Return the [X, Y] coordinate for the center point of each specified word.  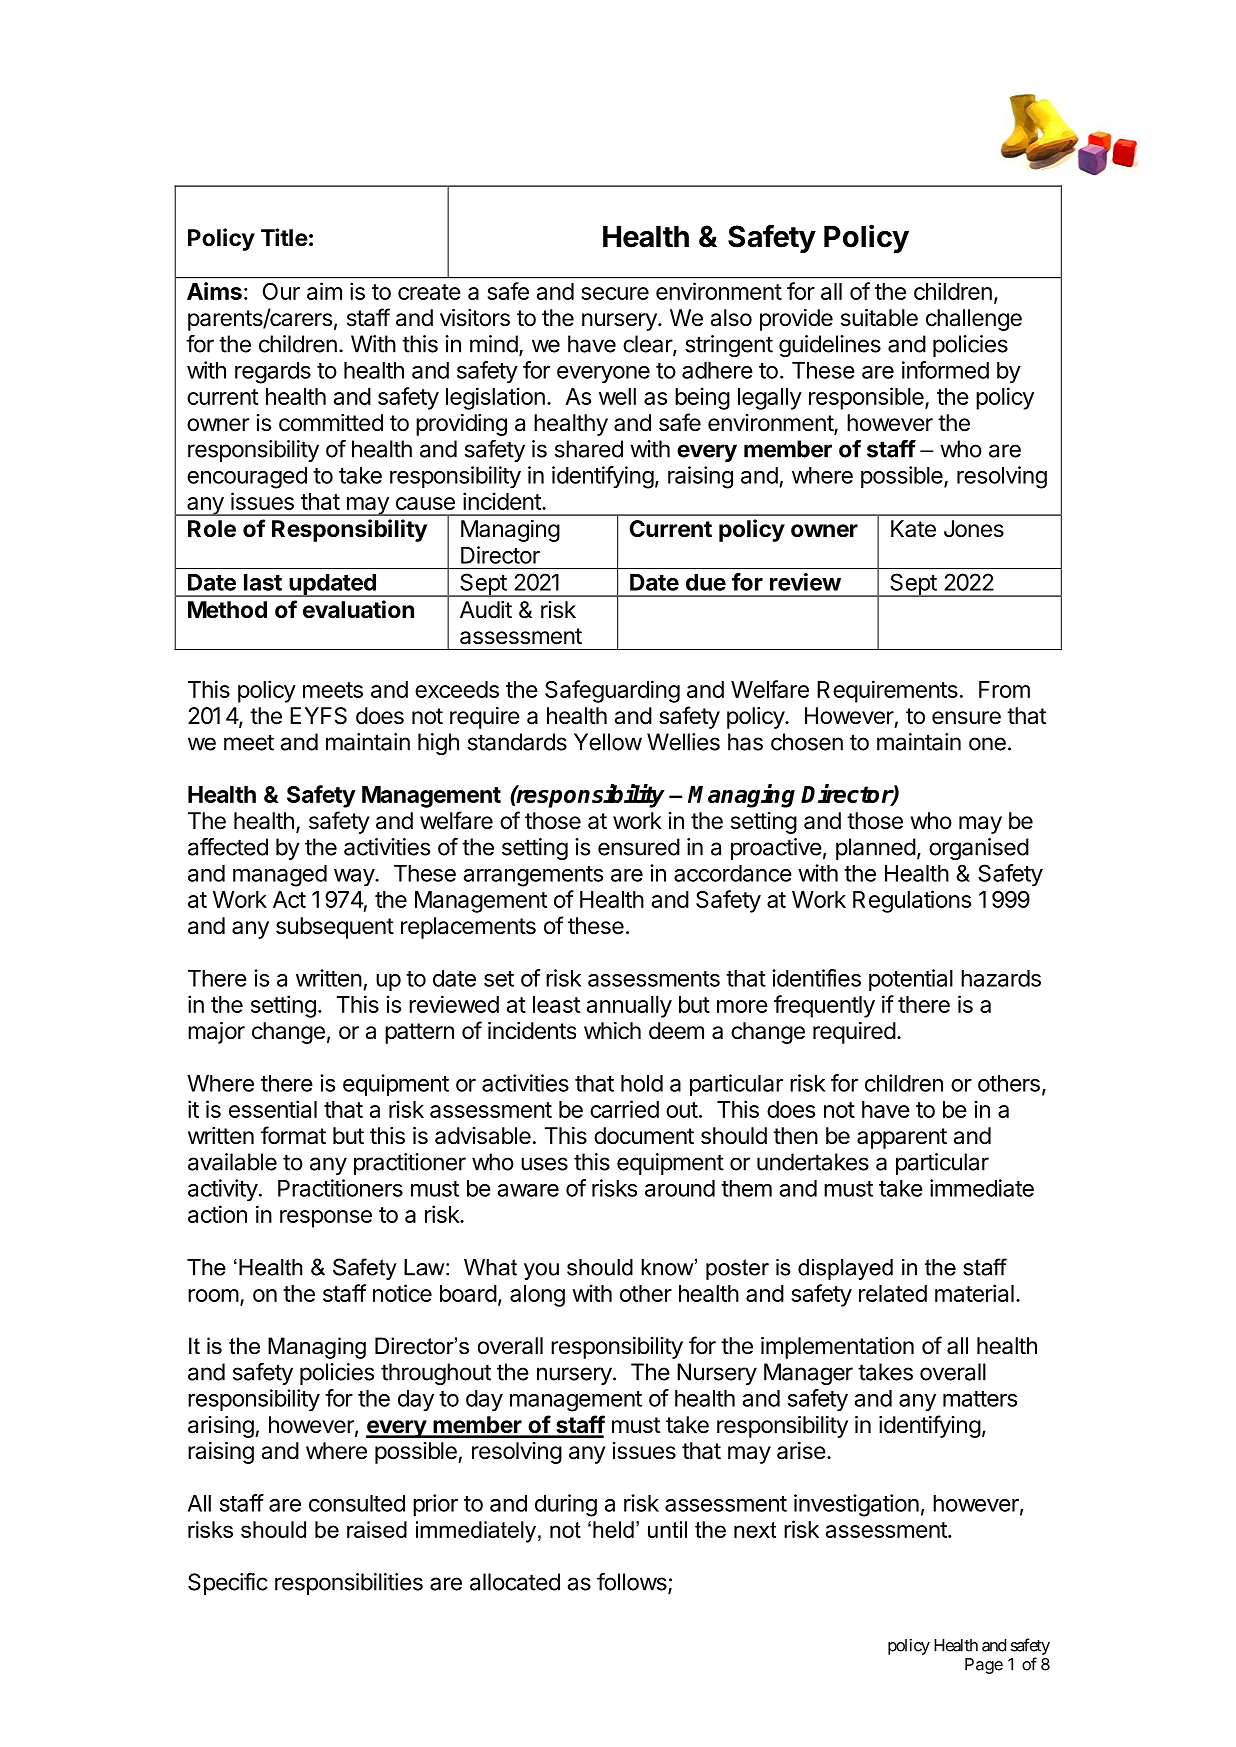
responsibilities [349, 1584]
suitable [879, 318]
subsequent [335, 928]
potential [911, 980]
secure [615, 293]
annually [629, 1007]
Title [284, 237]
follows [633, 1583]
